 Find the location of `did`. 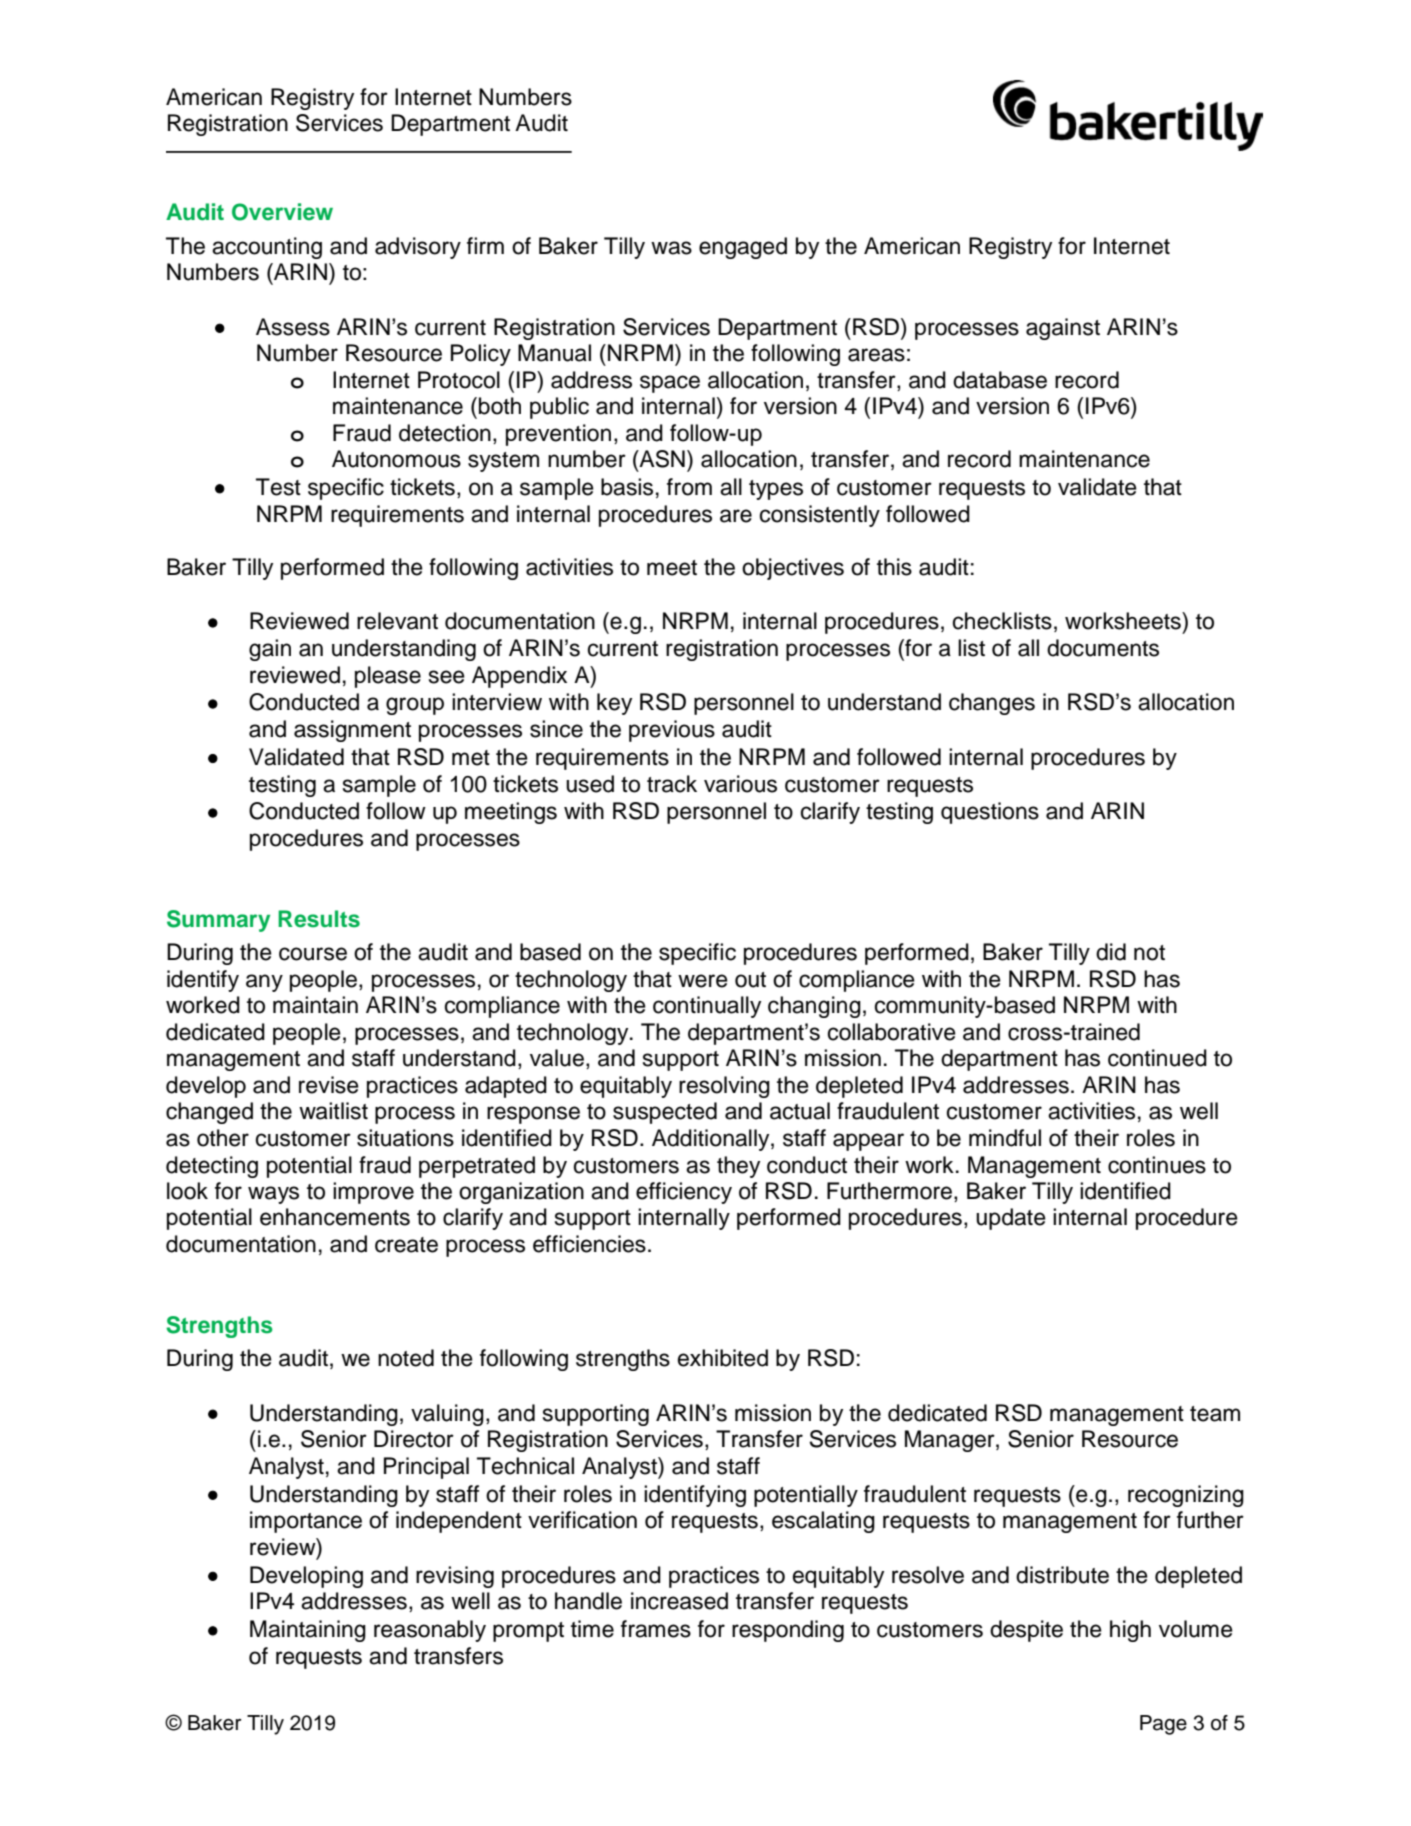

did is located at coordinates (1111, 952).
